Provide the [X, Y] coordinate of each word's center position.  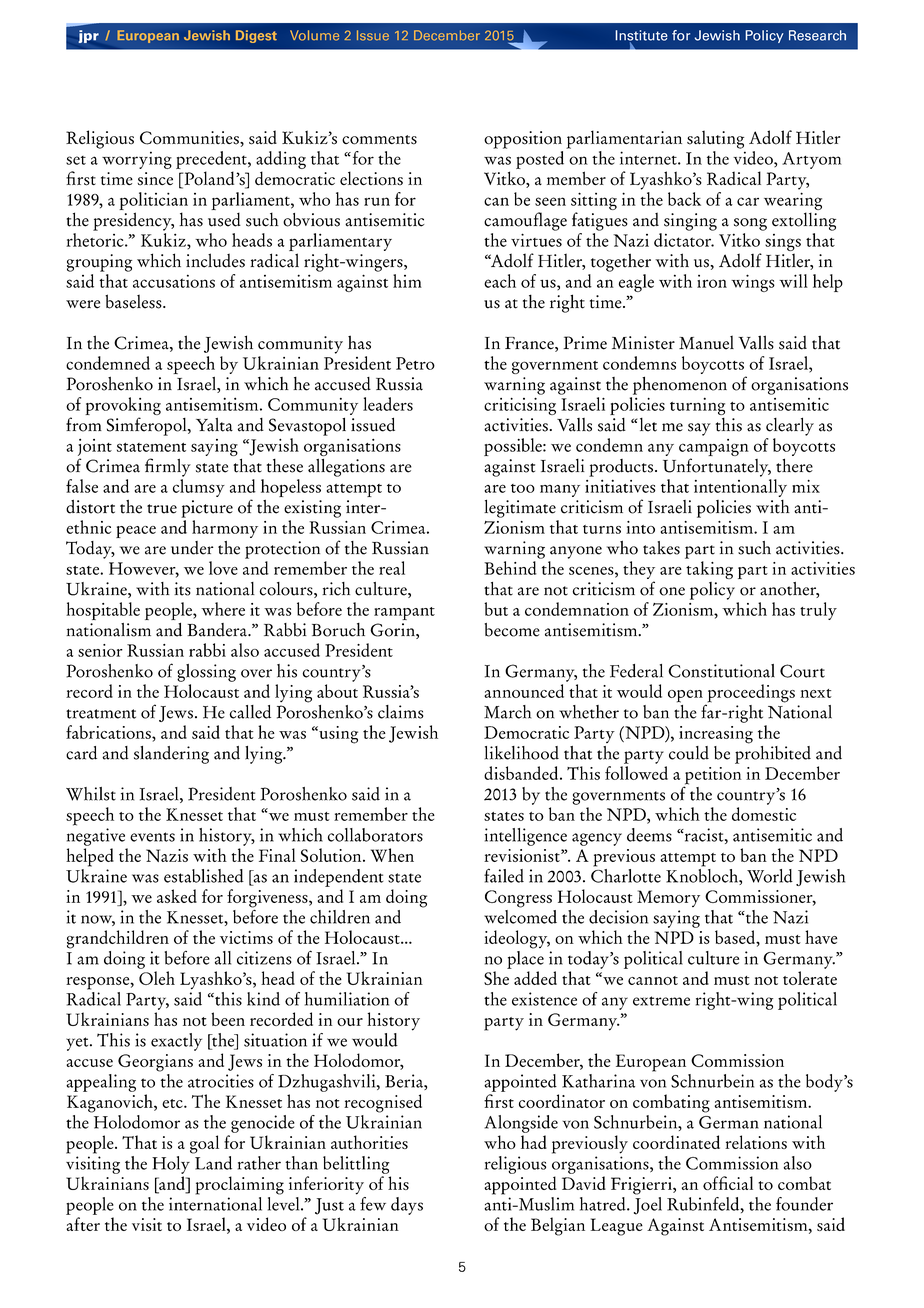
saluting [715, 139]
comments [379, 140]
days [407, 1206]
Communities [190, 138]
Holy [171, 1165]
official [728, 1183]
